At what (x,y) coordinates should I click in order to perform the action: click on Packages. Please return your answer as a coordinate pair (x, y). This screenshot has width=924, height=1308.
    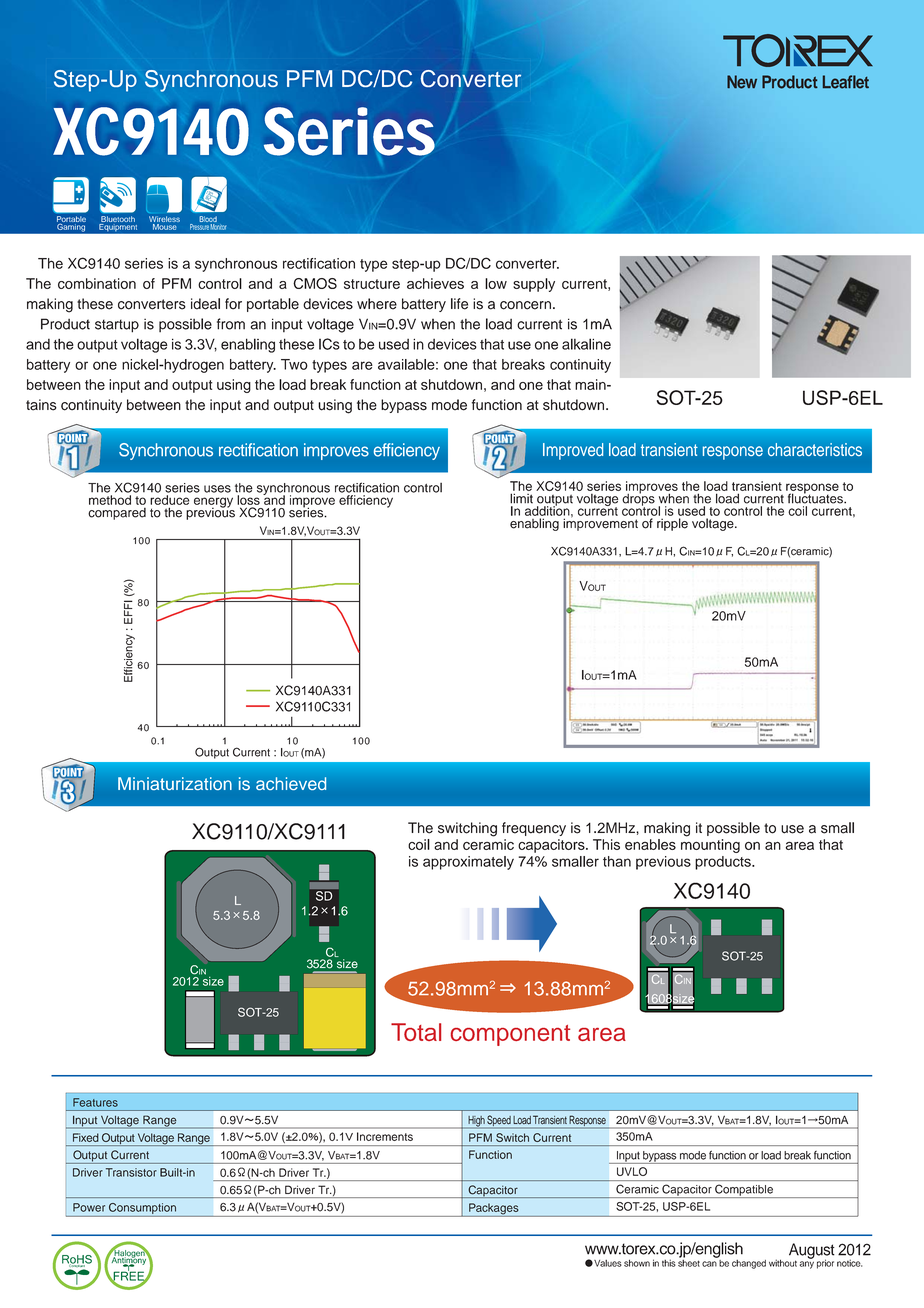
    Looking at the image, I should click on (494, 1210).
